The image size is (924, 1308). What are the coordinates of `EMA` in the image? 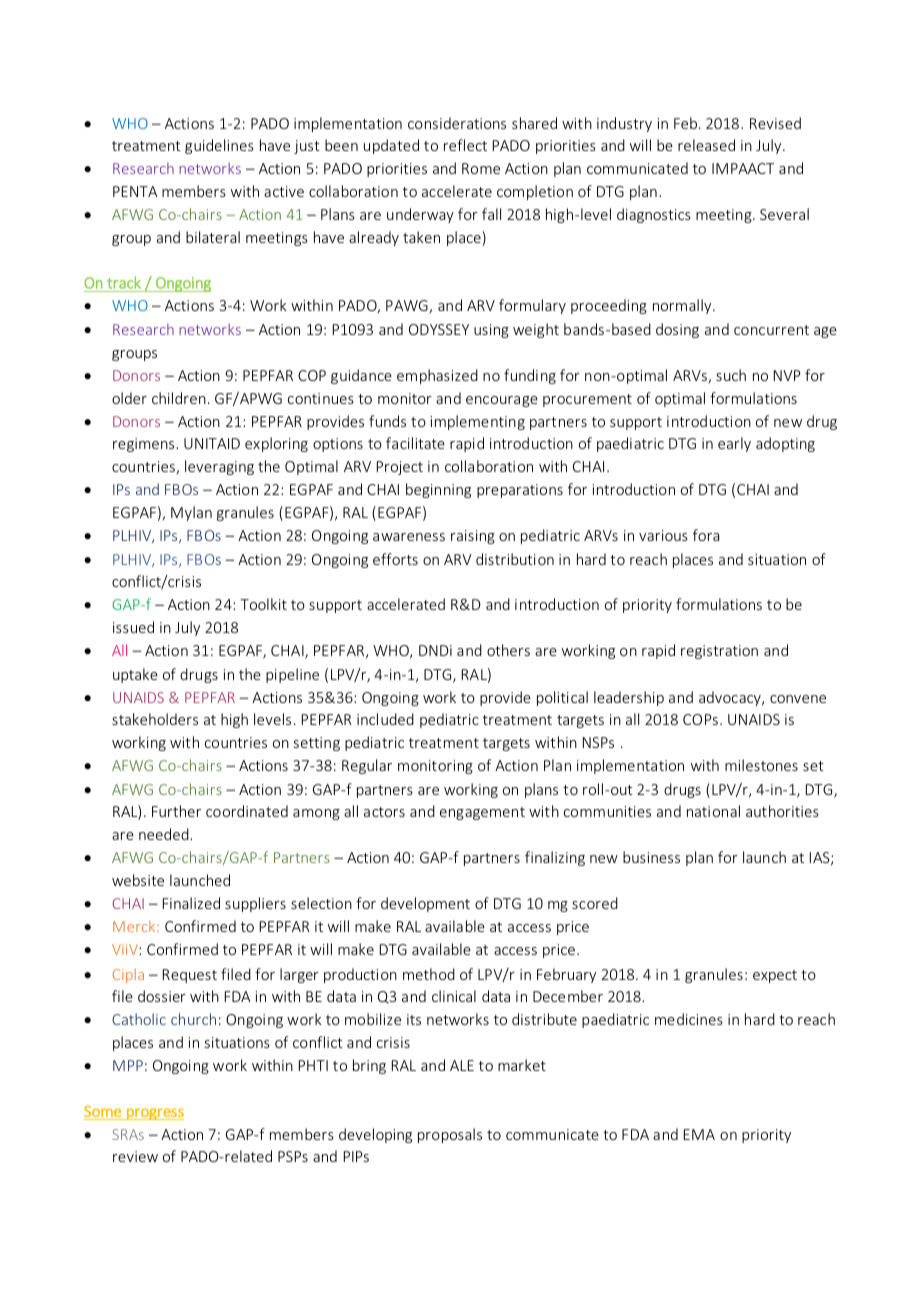 It's located at (699, 1134).
